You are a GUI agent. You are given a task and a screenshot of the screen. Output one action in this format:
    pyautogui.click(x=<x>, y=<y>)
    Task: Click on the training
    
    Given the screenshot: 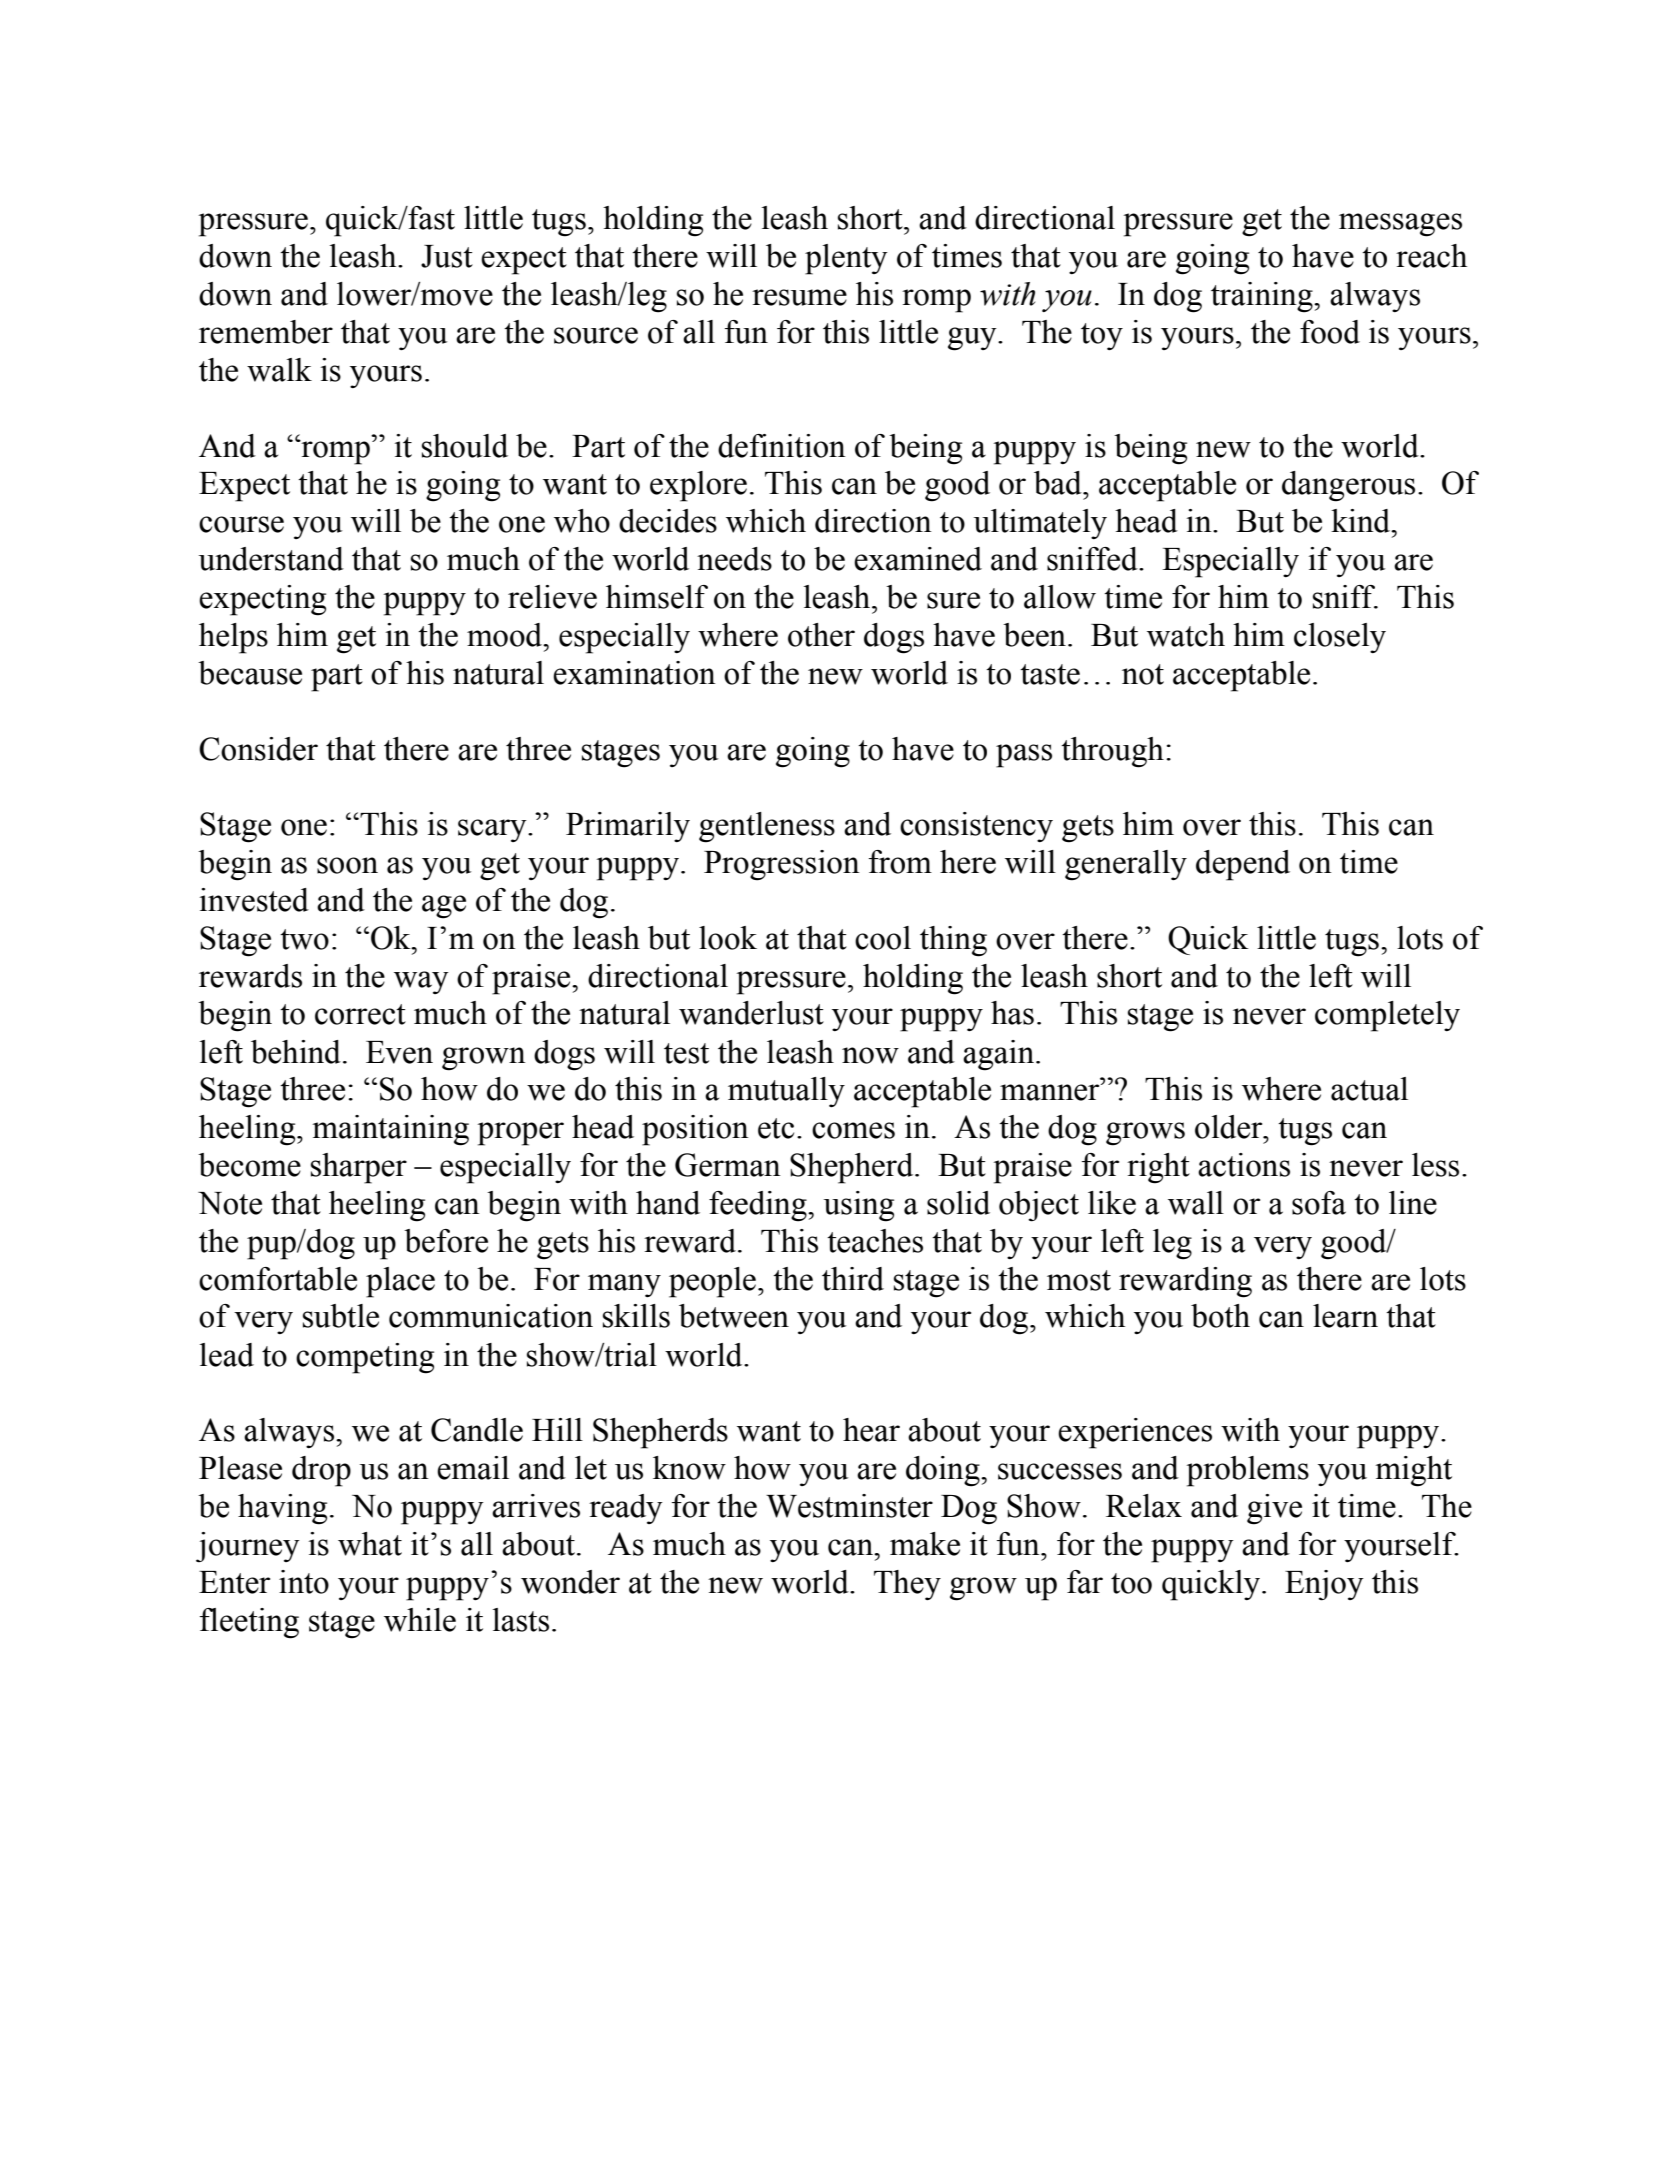 What is the action you would take?
    pyautogui.click(x=1263, y=297)
